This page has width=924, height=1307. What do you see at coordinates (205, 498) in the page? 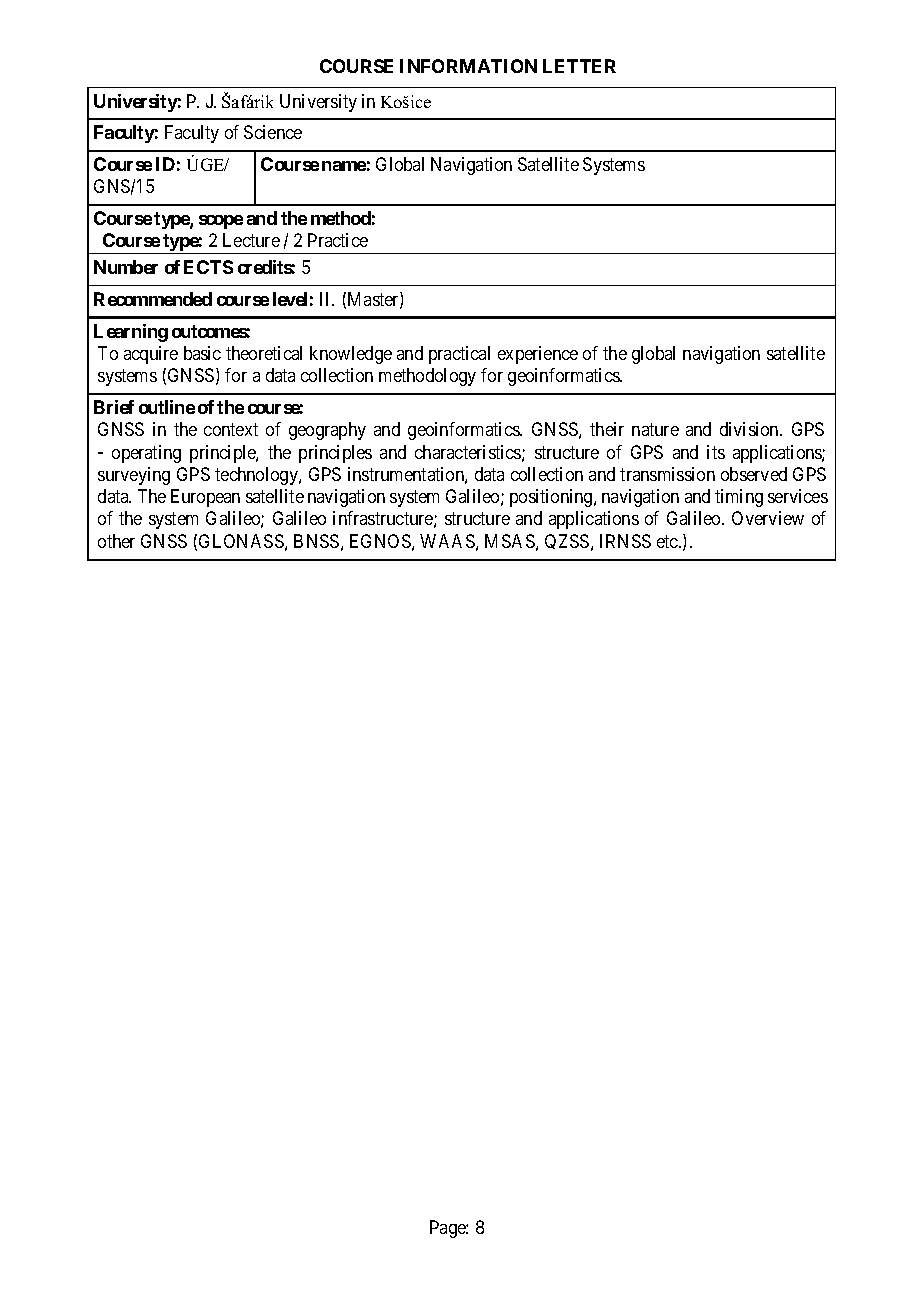
I see `European` at bounding box center [205, 498].
